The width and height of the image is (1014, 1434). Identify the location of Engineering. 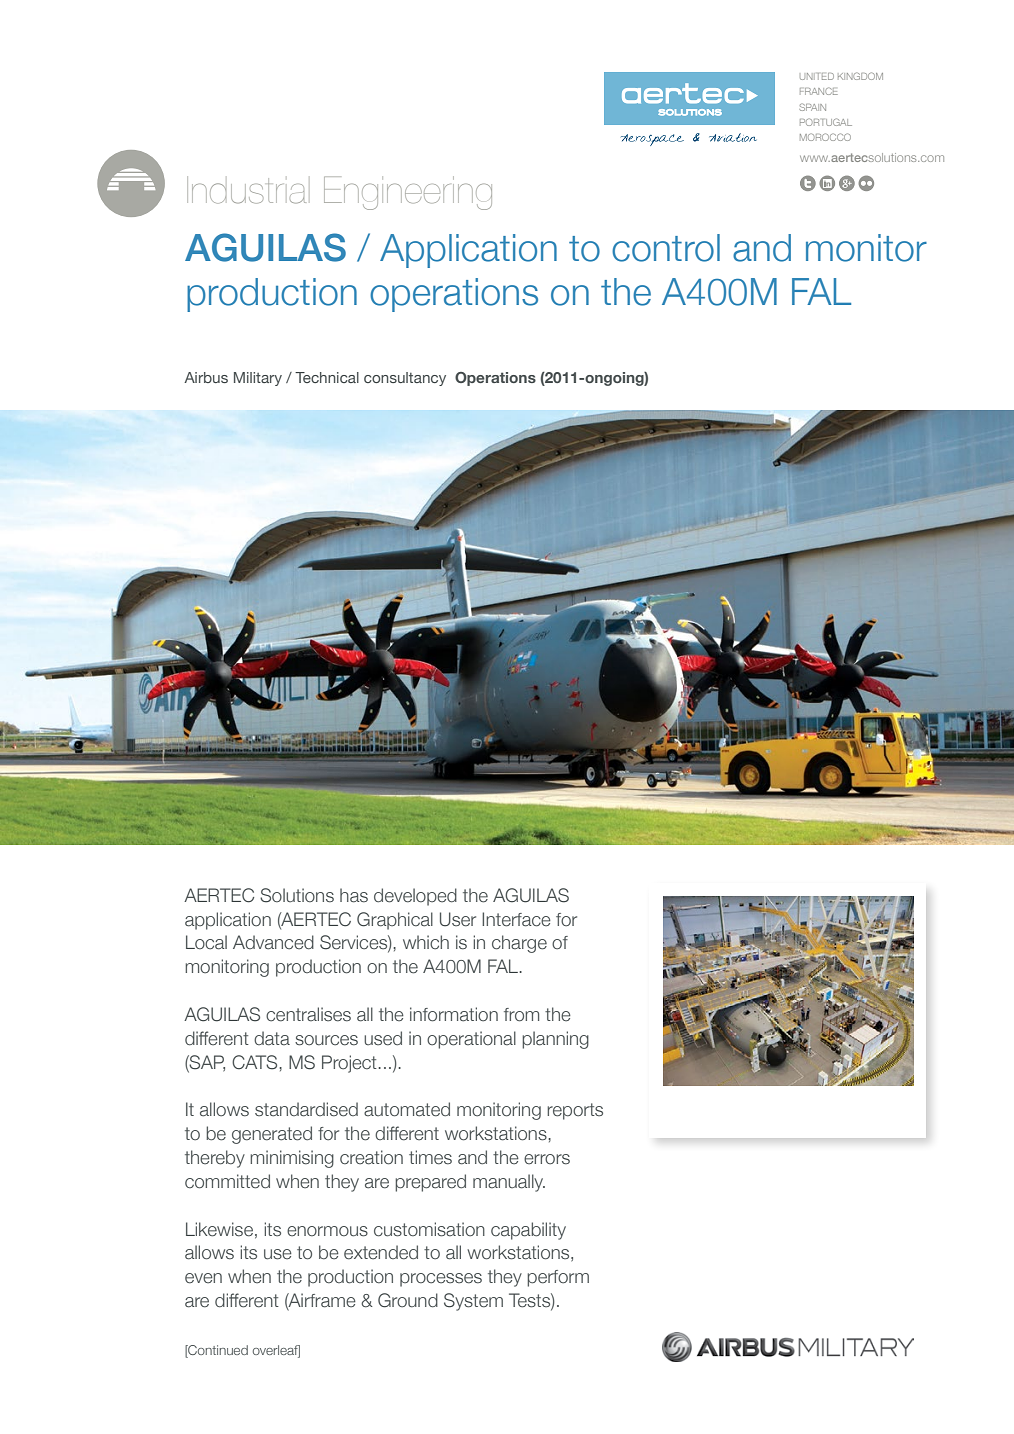
(408, 193).
